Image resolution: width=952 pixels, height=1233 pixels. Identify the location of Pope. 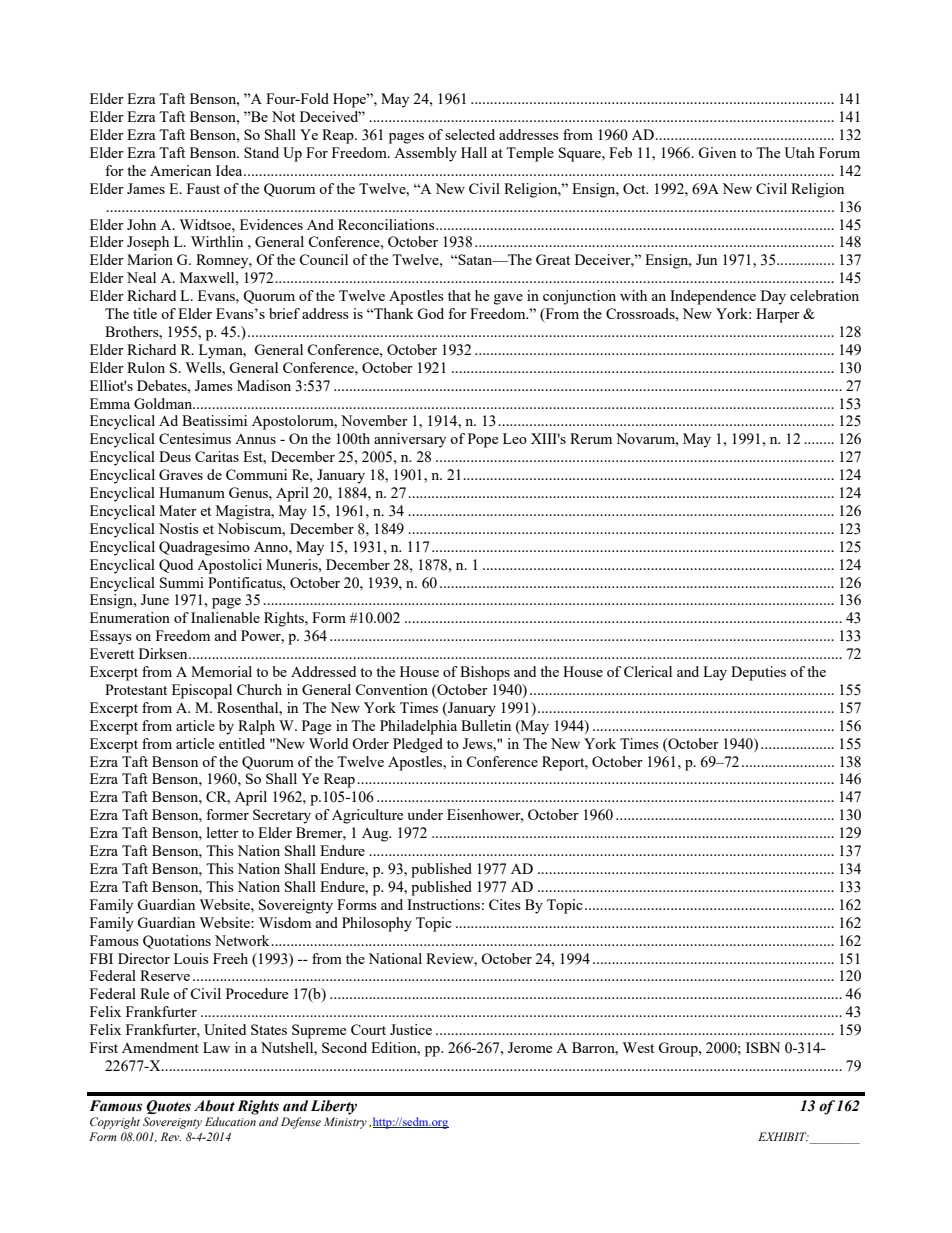
(483, 440).
